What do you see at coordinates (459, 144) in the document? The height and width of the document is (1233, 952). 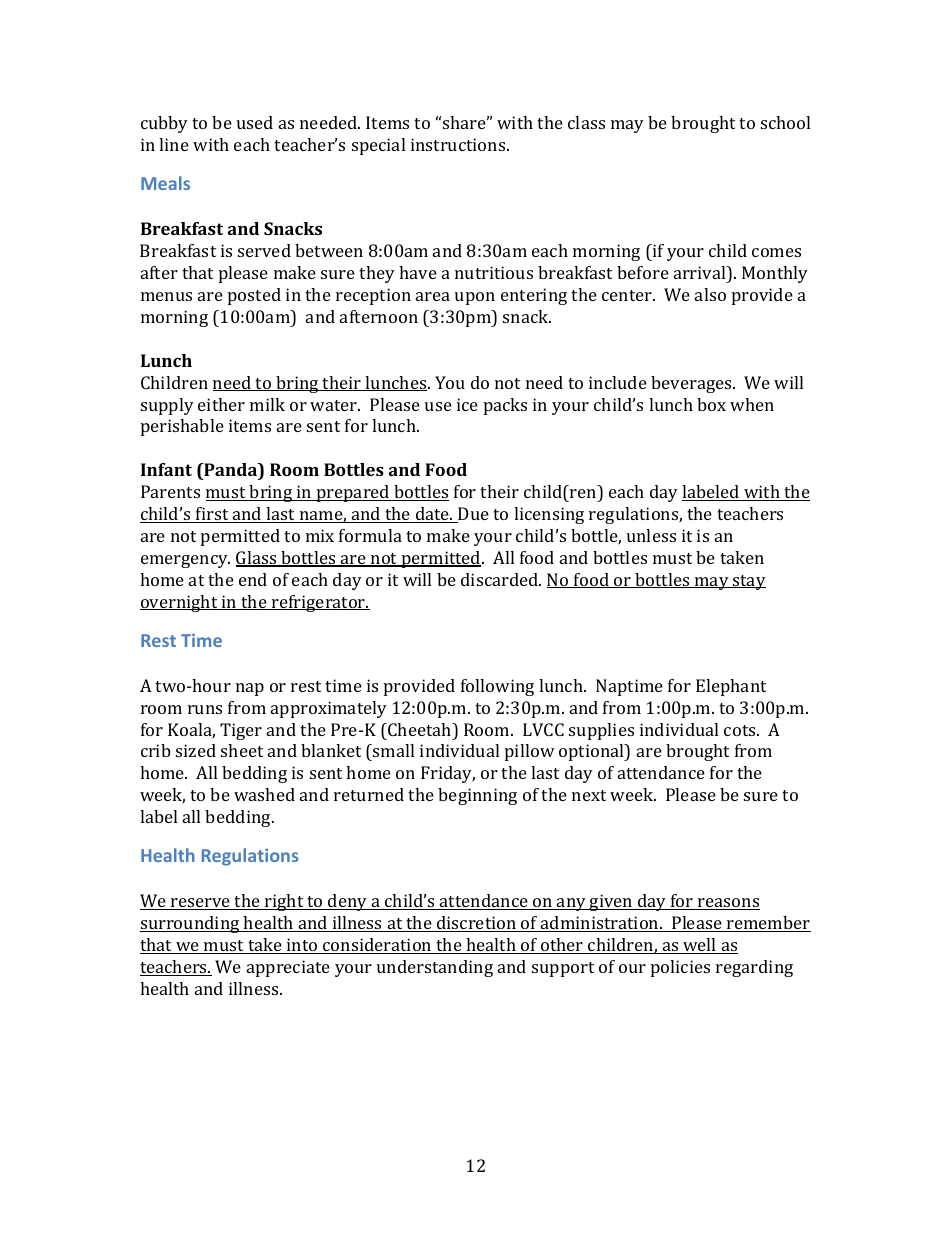 I see `instructions` at bounding box center [459, 144].
